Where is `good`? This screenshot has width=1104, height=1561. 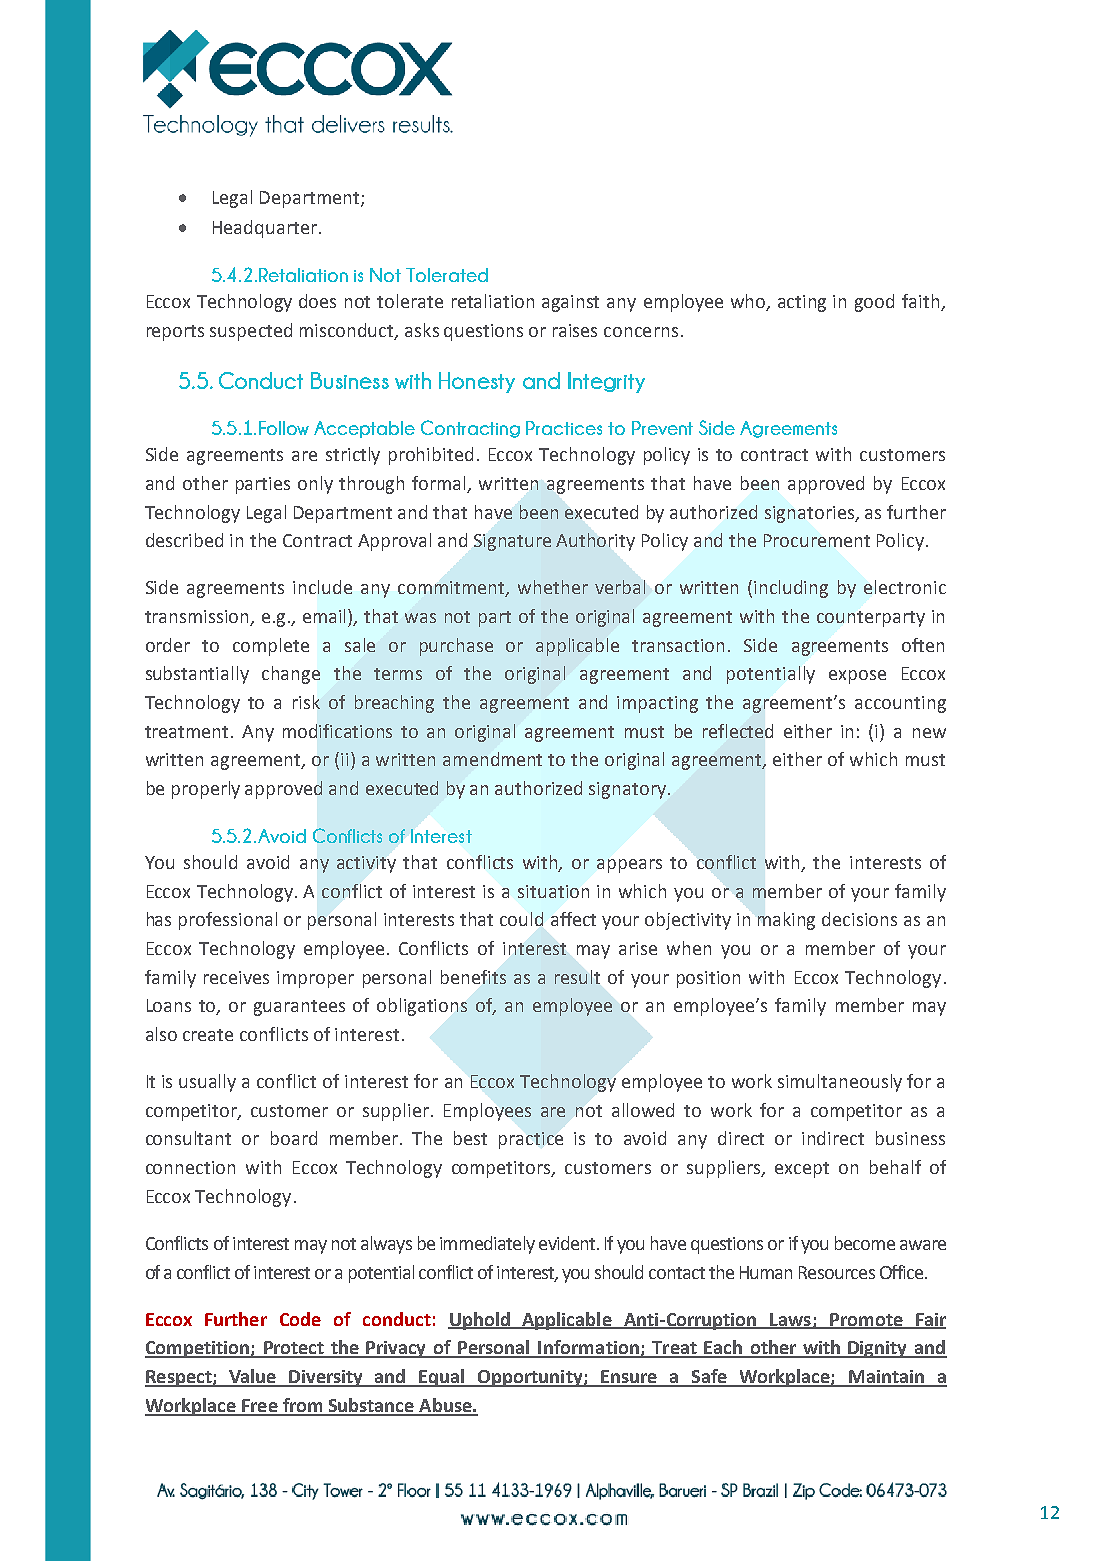
good is located at coordinates (874, 303).
